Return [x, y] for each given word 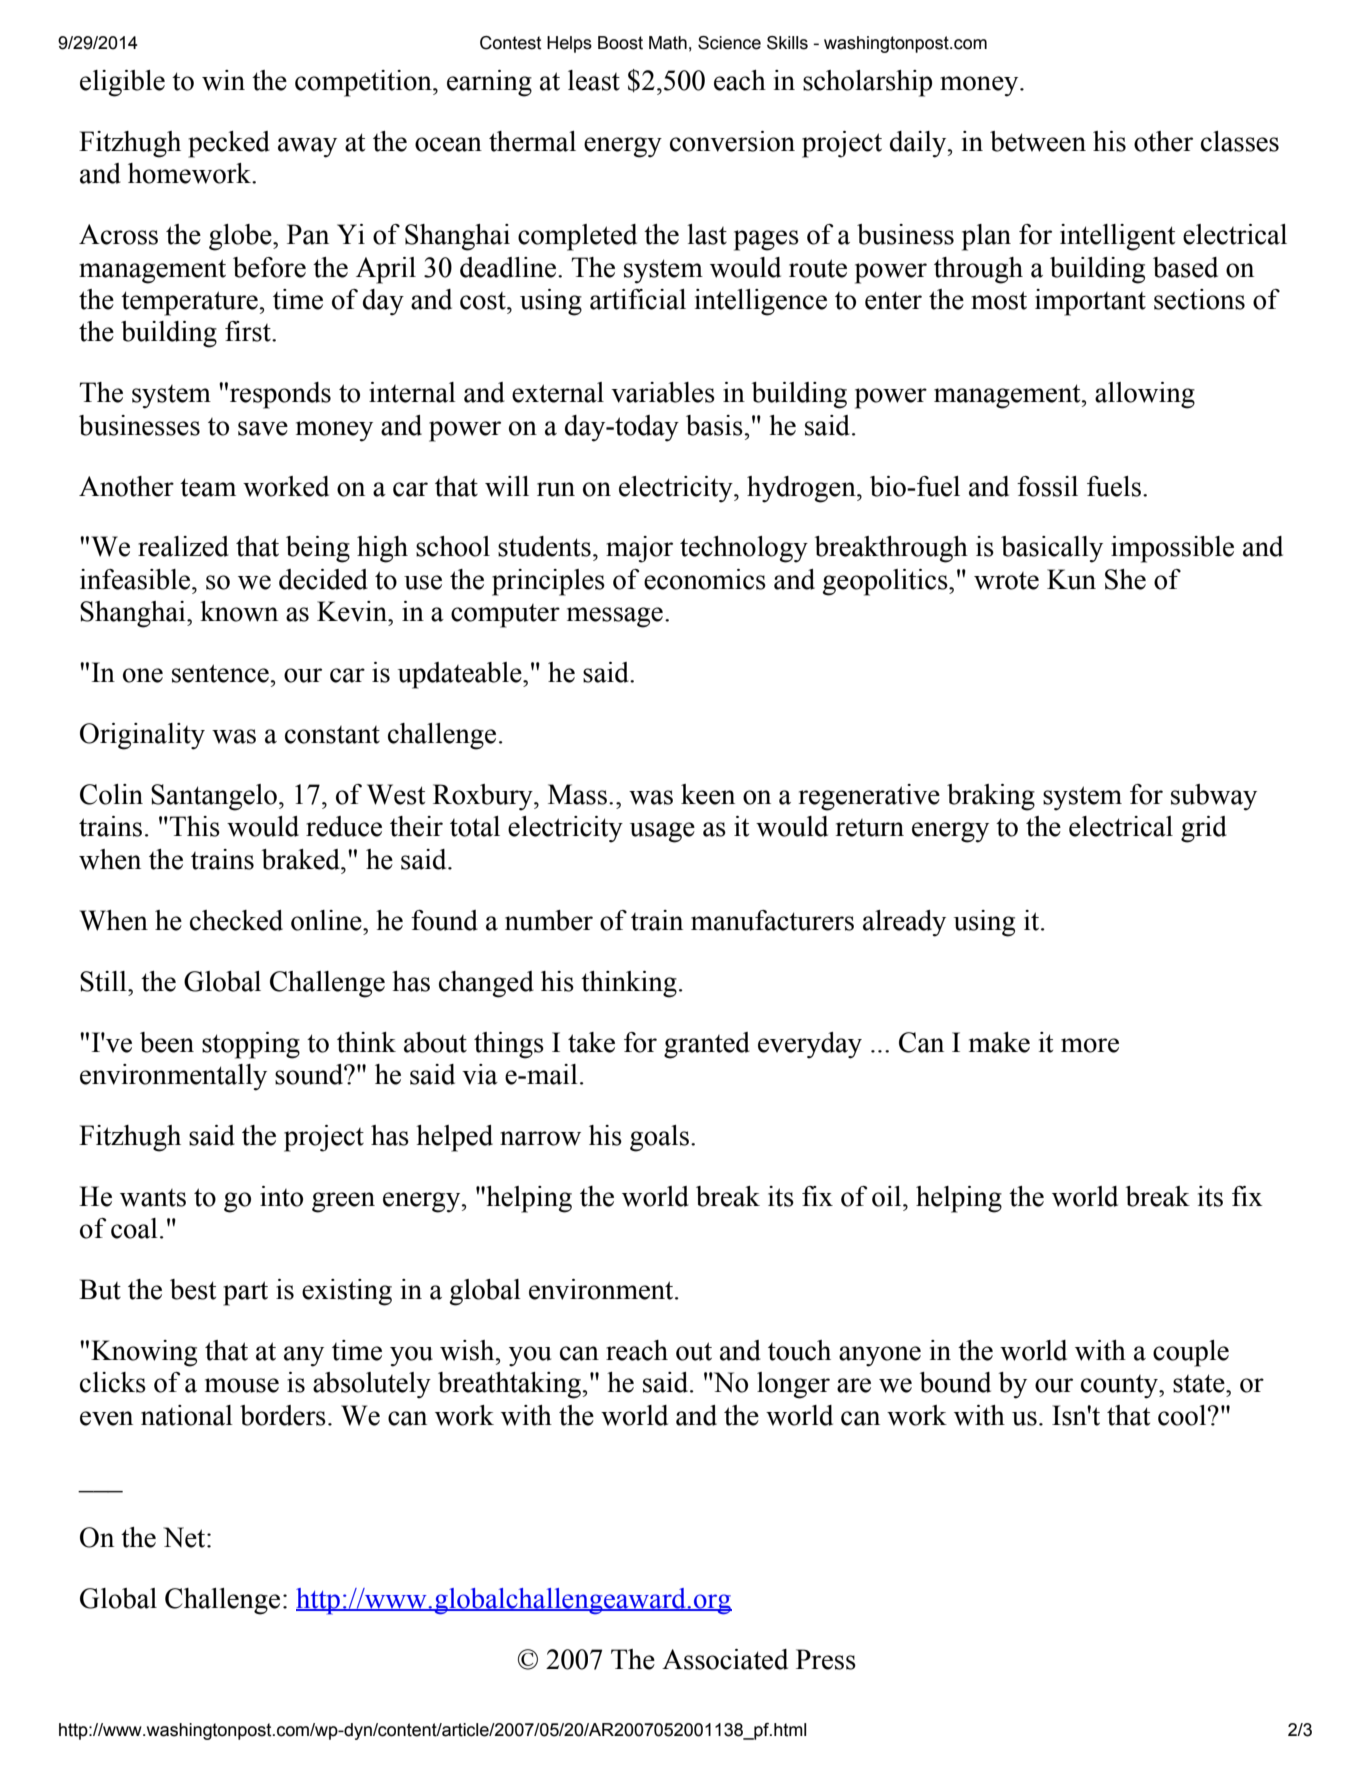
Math [668, 43]
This [195, 826]
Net [185, 1537]
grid [1204, 829]
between [1038, 141]
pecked [229, 144]
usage [662, 832]
